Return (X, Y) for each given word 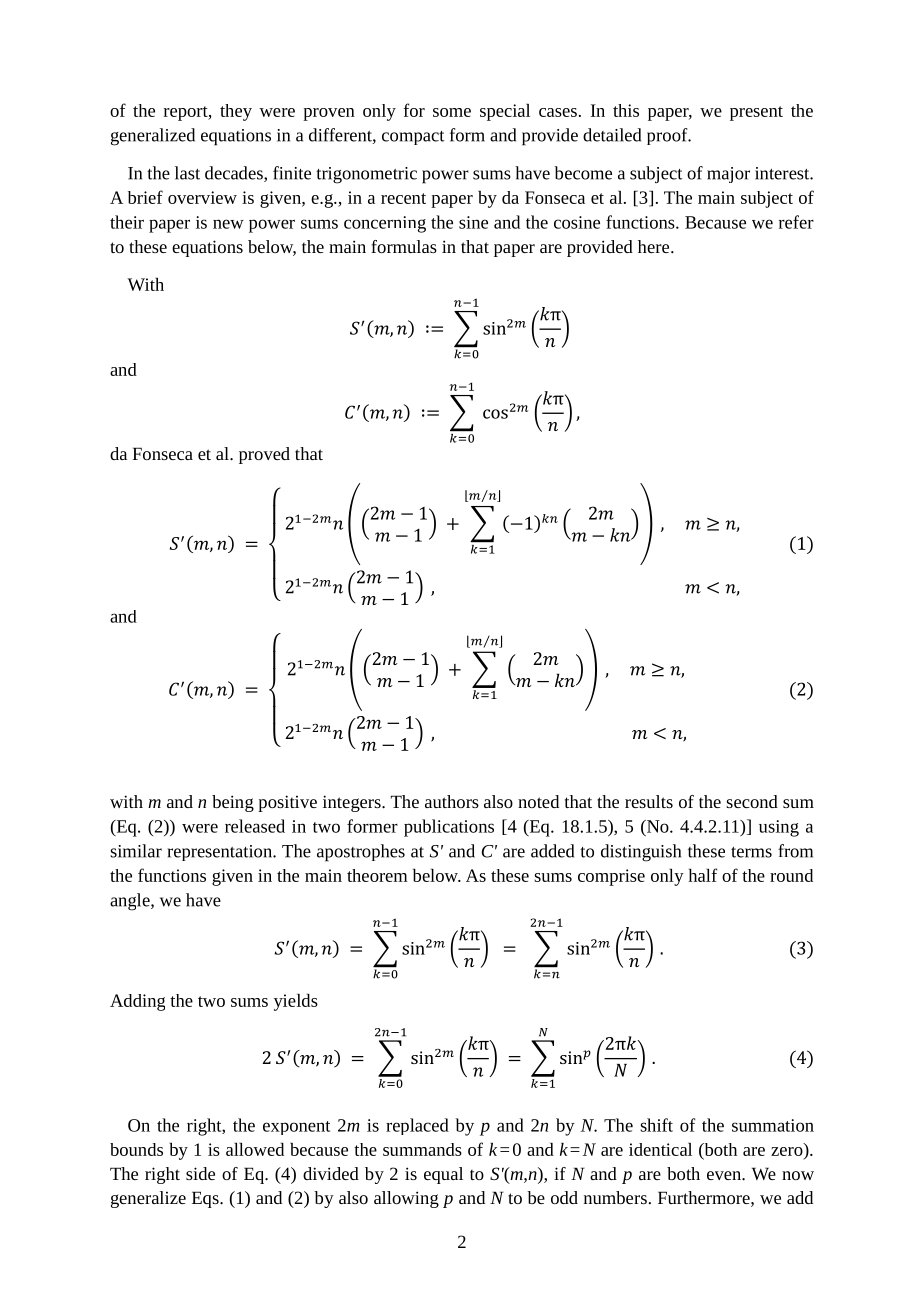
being (233, 803)
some (452, 112)
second (752, 801)
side (200, 1173)
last (187, 173)
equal (443, 1175)
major (728, 175)
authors (452, 801)
